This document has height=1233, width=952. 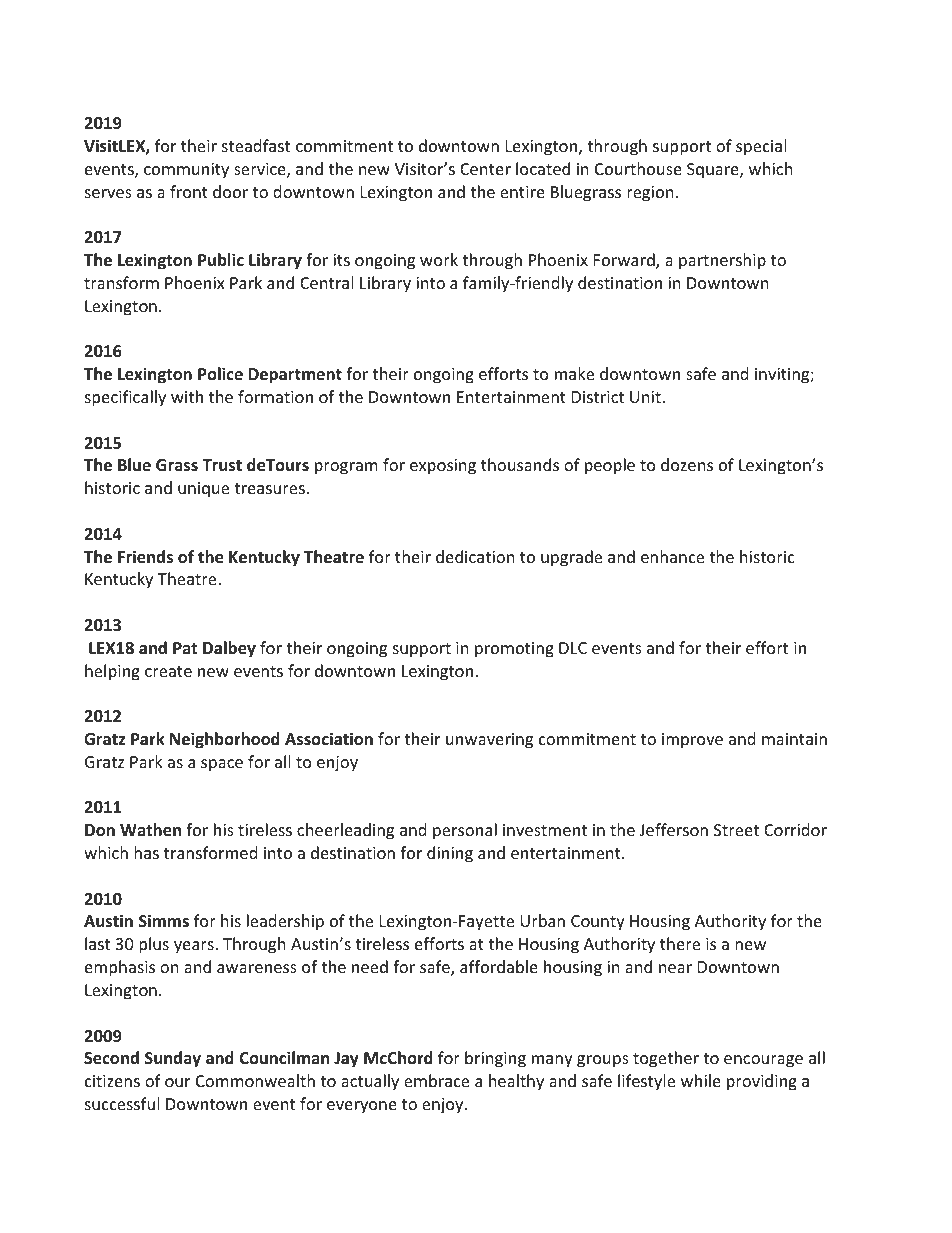 What do you see at coordinates (687, 464) in the document?
I see `dozens` at bounding box center [687, 464].
